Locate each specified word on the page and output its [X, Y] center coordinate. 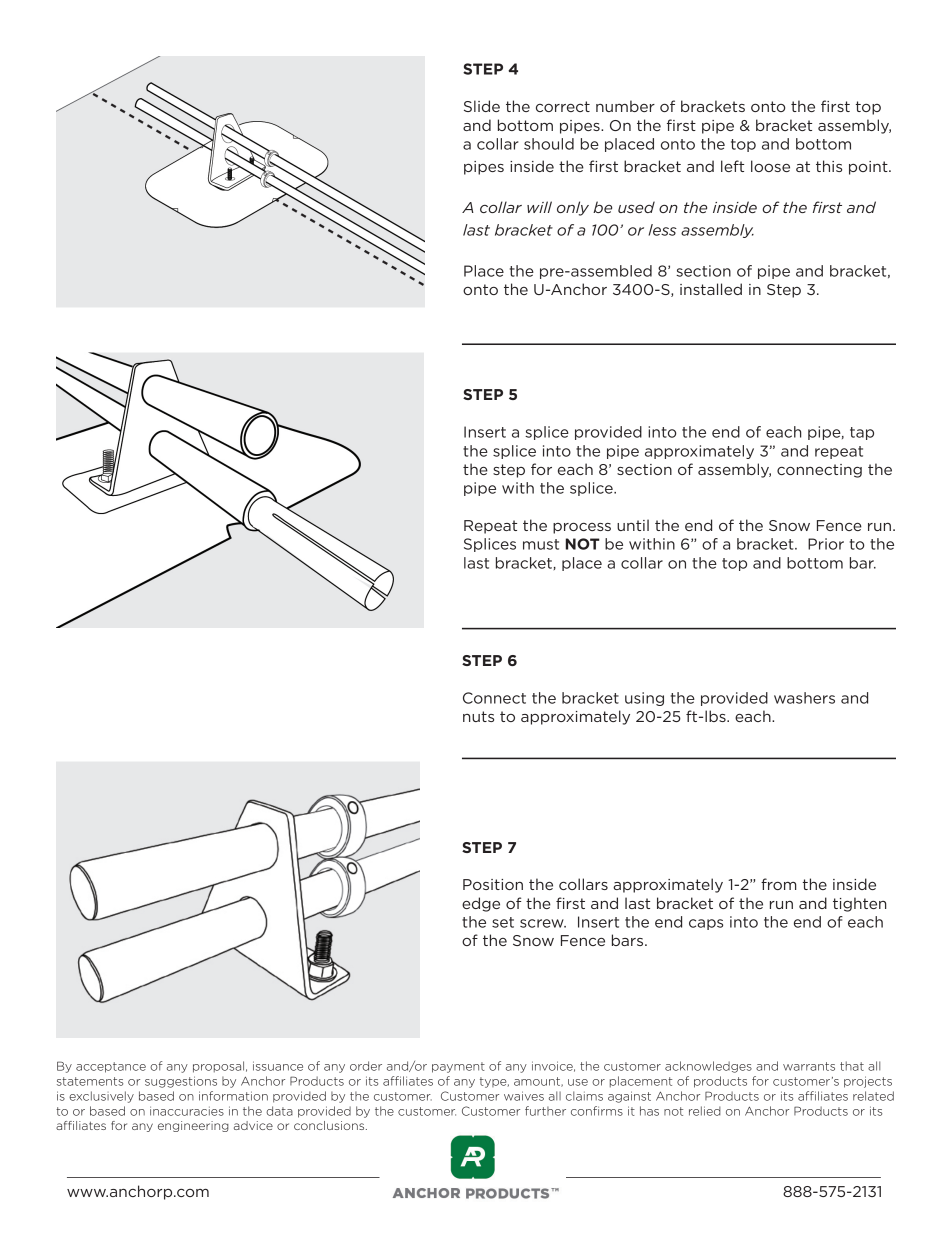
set [503, 922]
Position [493, 884]
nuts [478, 716]
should [549, 144]
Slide [482, 106]
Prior [826, 544]
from [779, 884]
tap [862, 433]
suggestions [181, 1082]
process [582, 528]
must [541, 544]
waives [524, 1096]
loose [770, 166]
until [633, 525]
